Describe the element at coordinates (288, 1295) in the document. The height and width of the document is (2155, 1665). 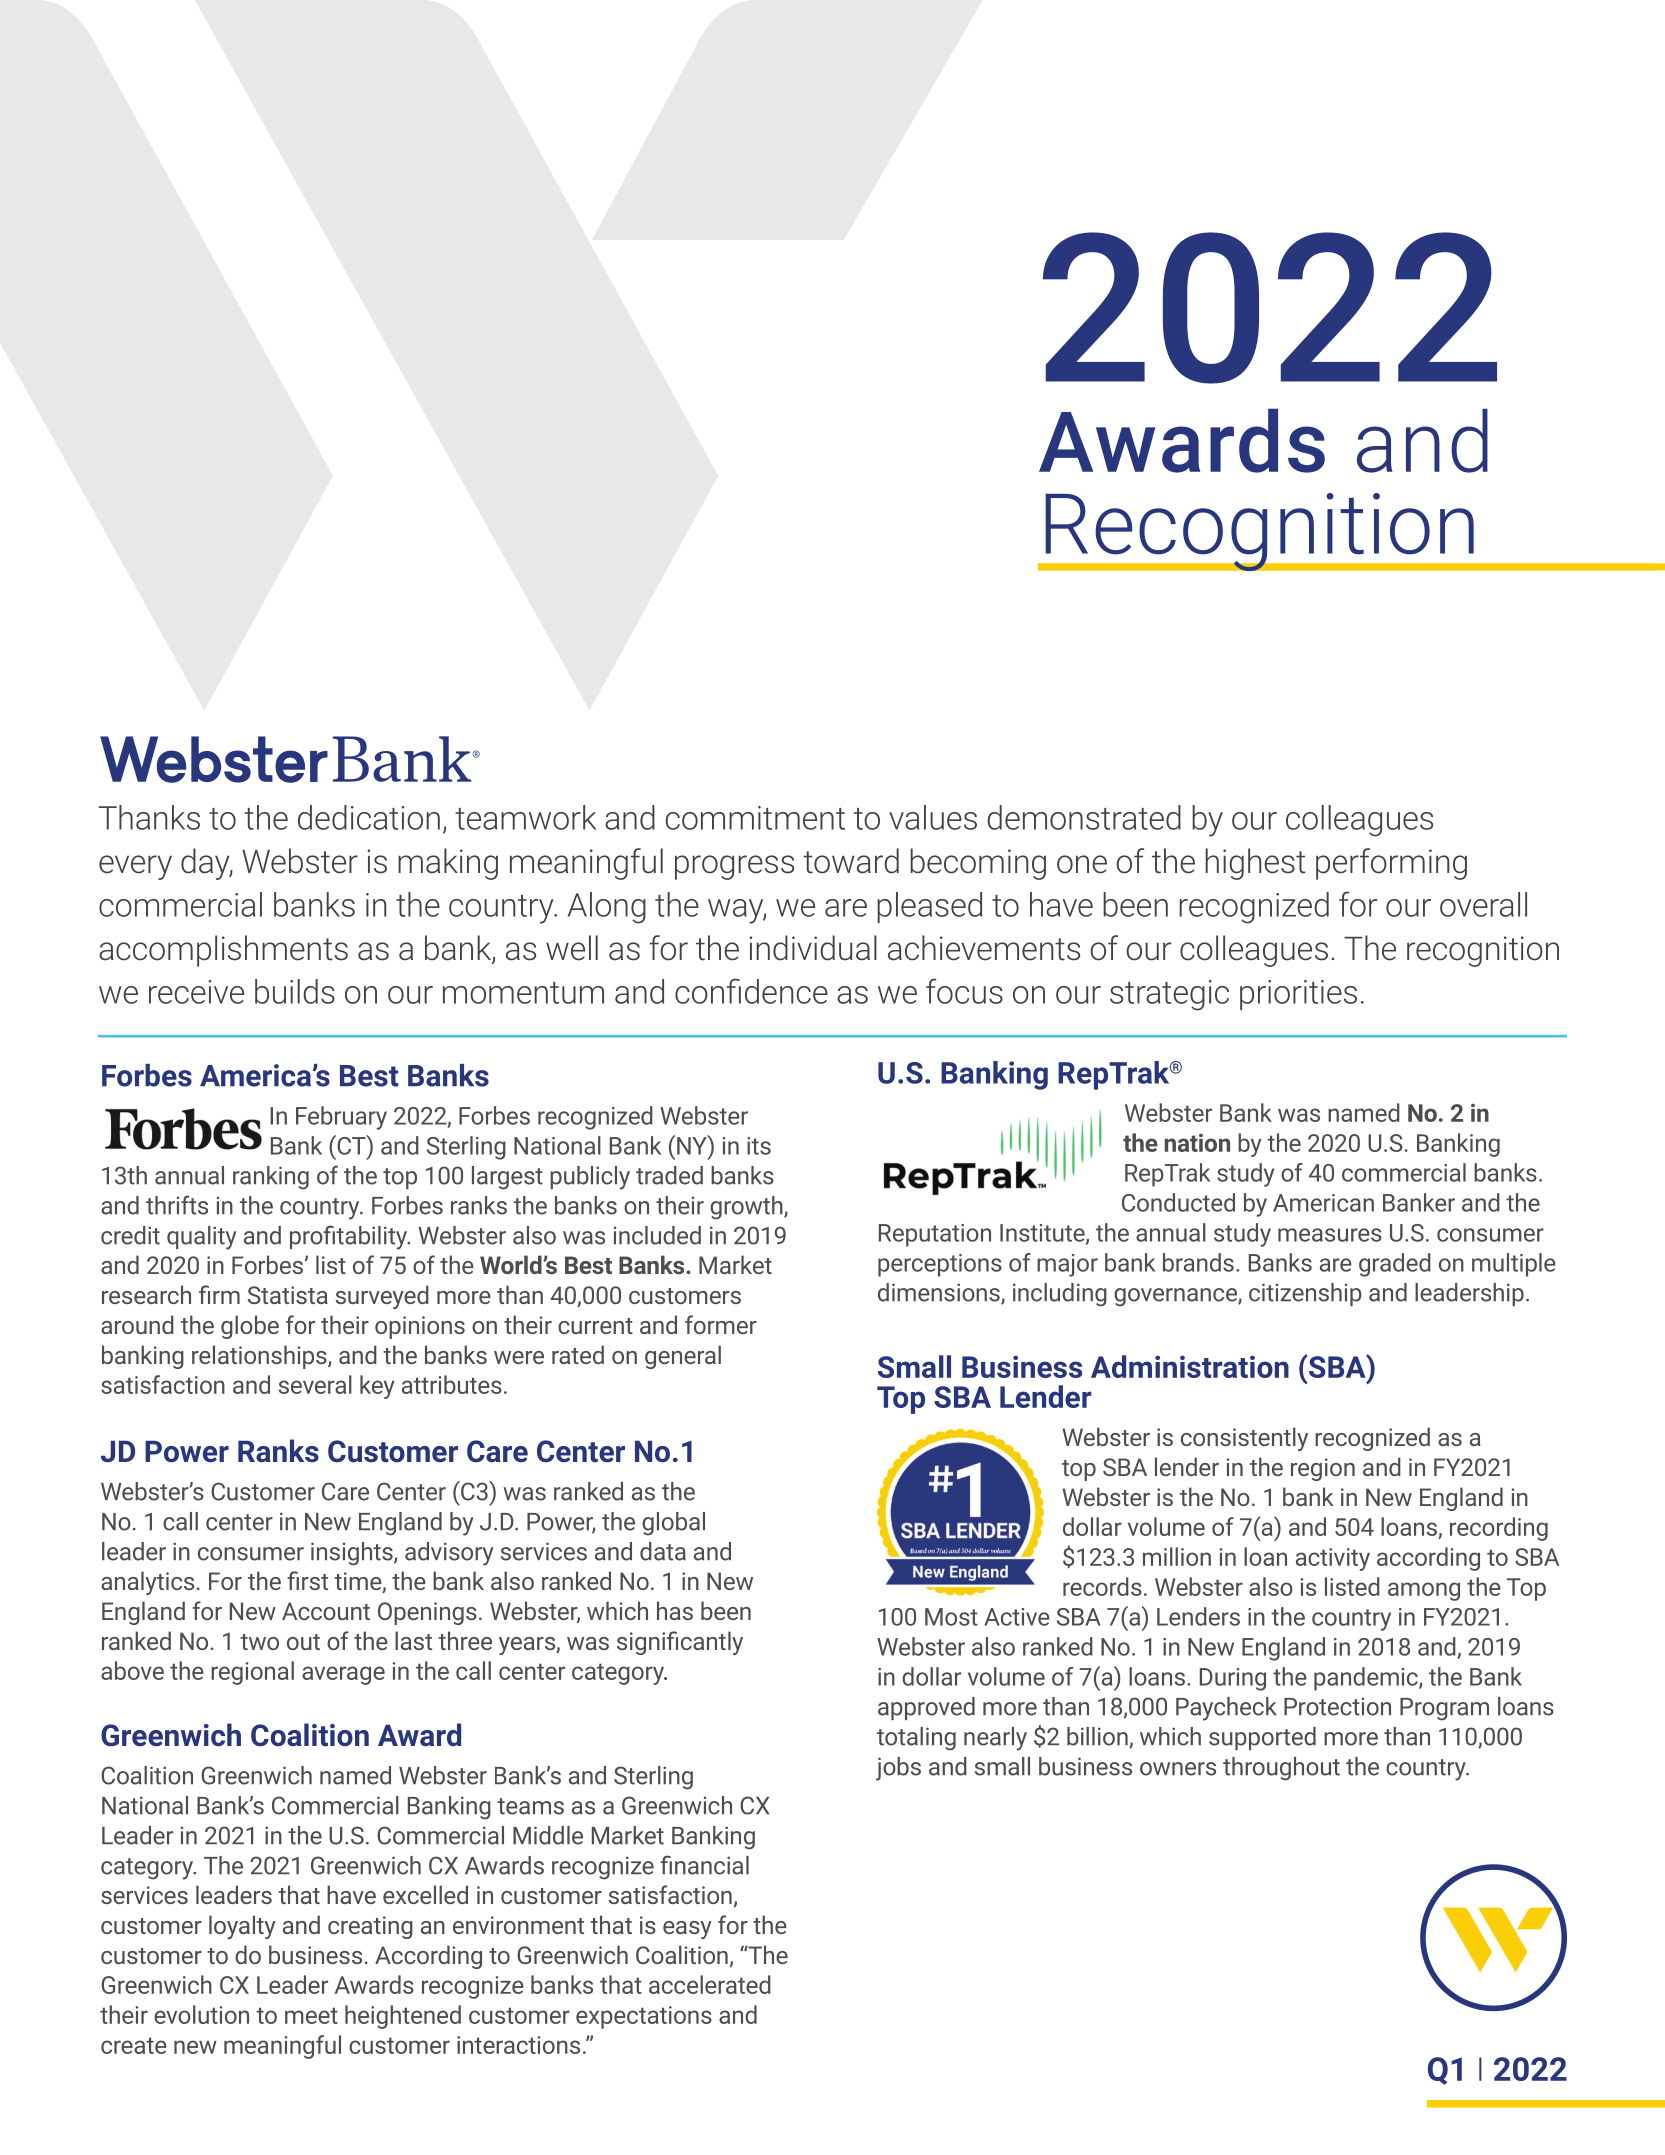
I see `Statista` at that location.
